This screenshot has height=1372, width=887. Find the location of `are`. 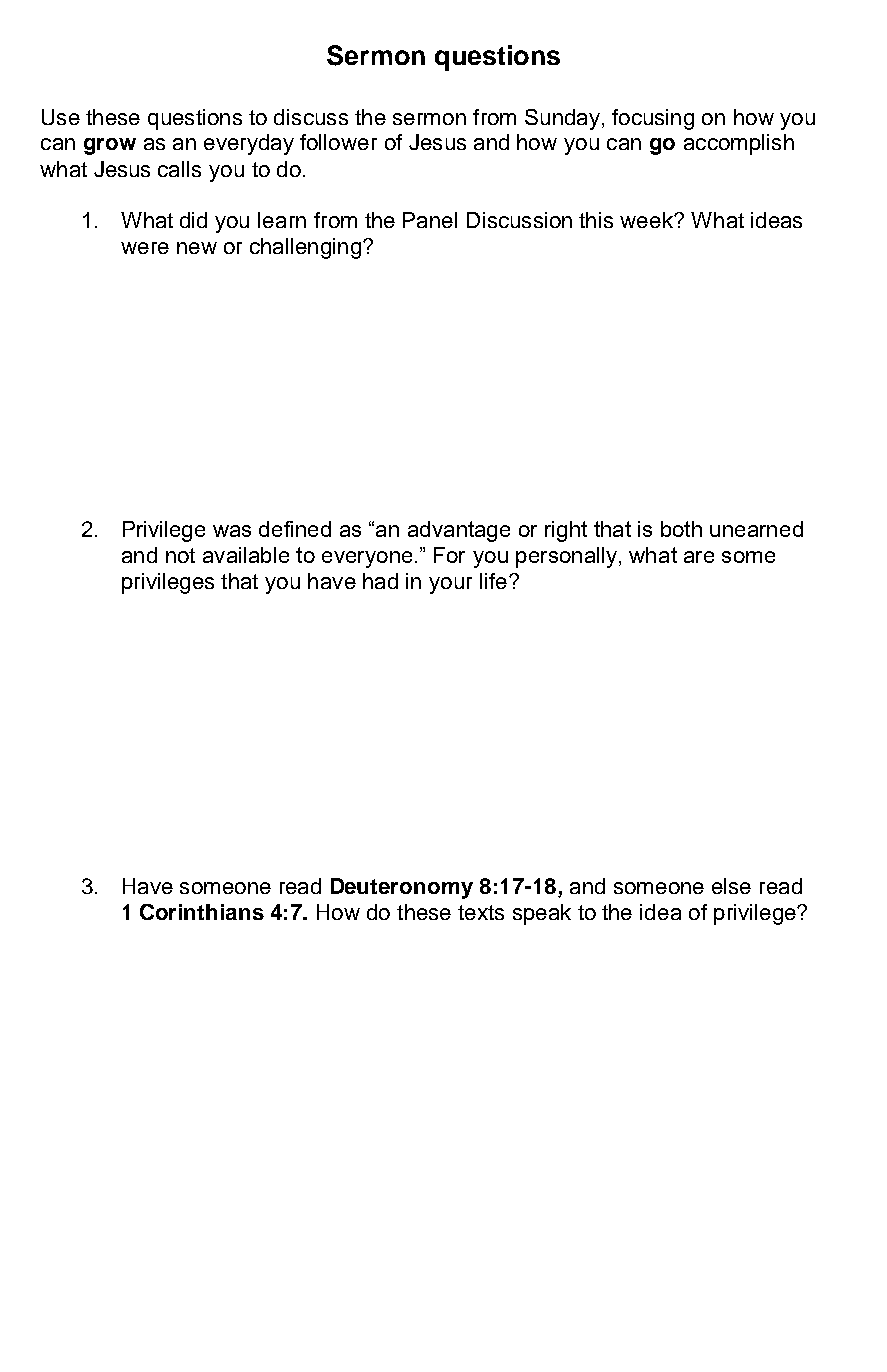

are is located at coordinates (699, 557).
